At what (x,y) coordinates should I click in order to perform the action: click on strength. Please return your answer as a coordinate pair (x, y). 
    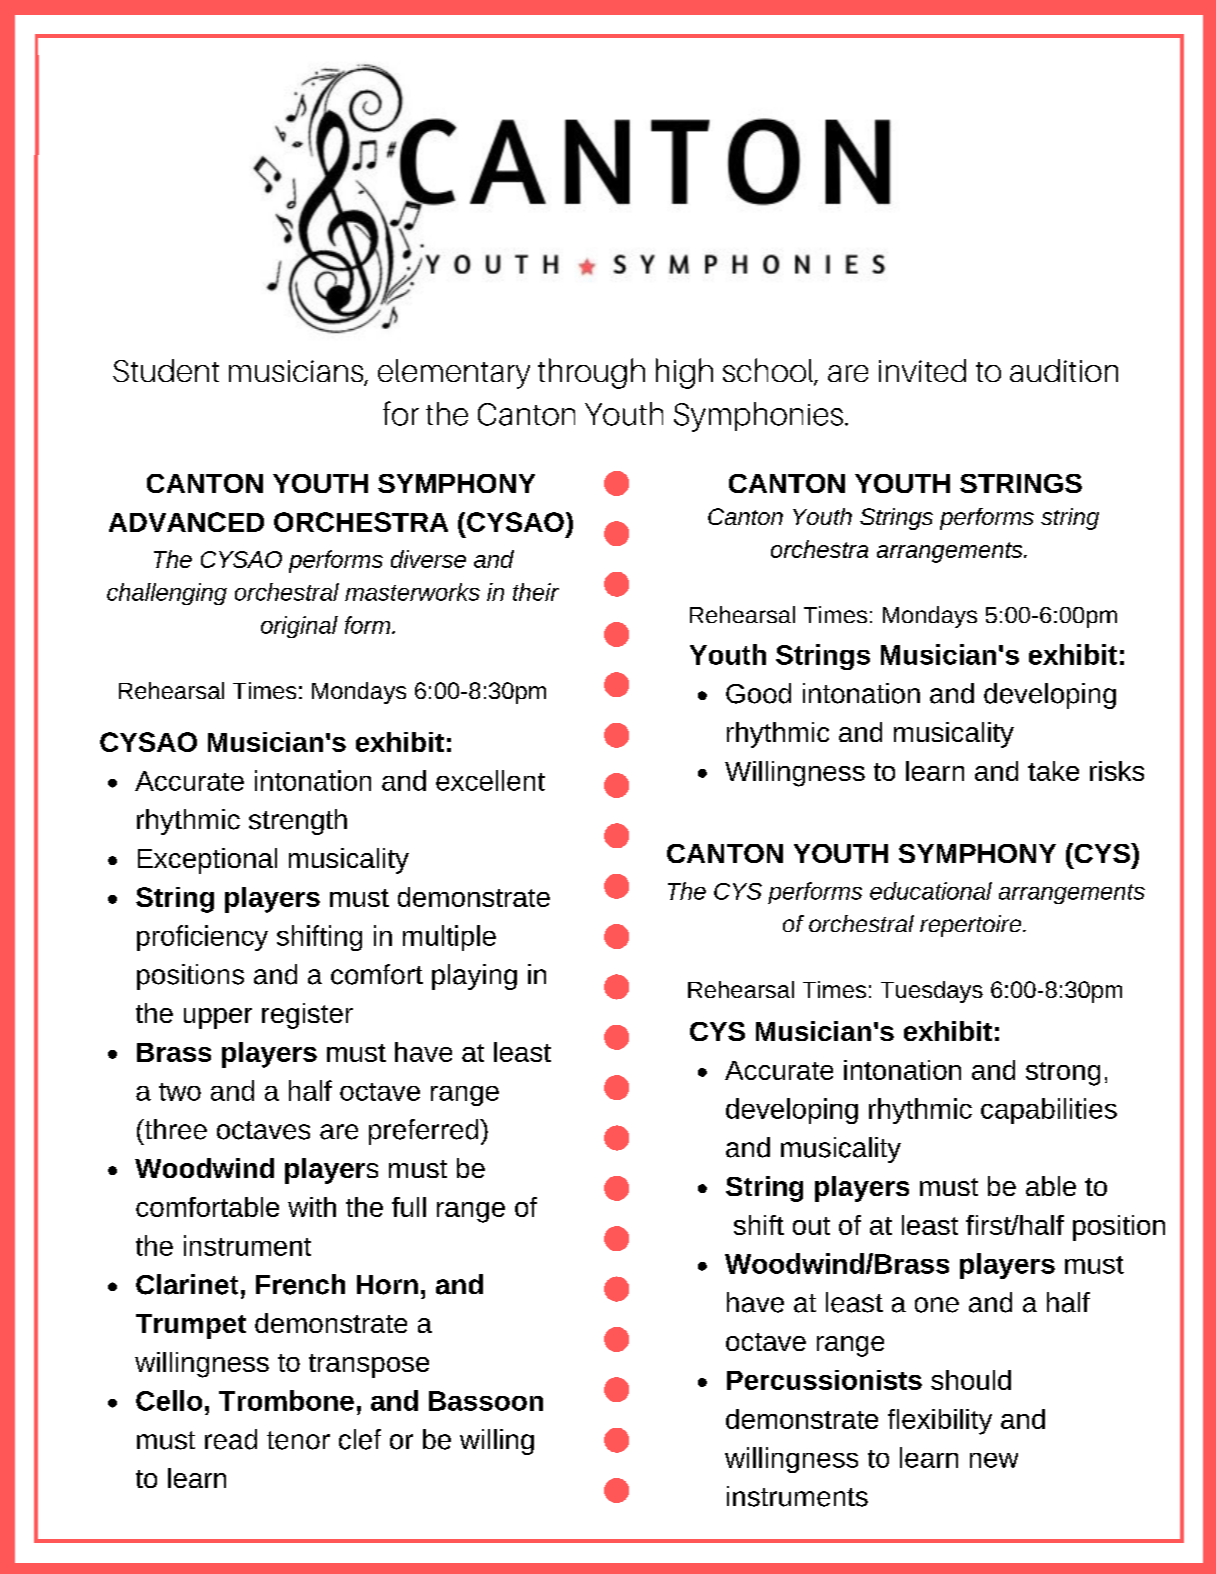
    Looking at the image, I should click on (298, 822).
